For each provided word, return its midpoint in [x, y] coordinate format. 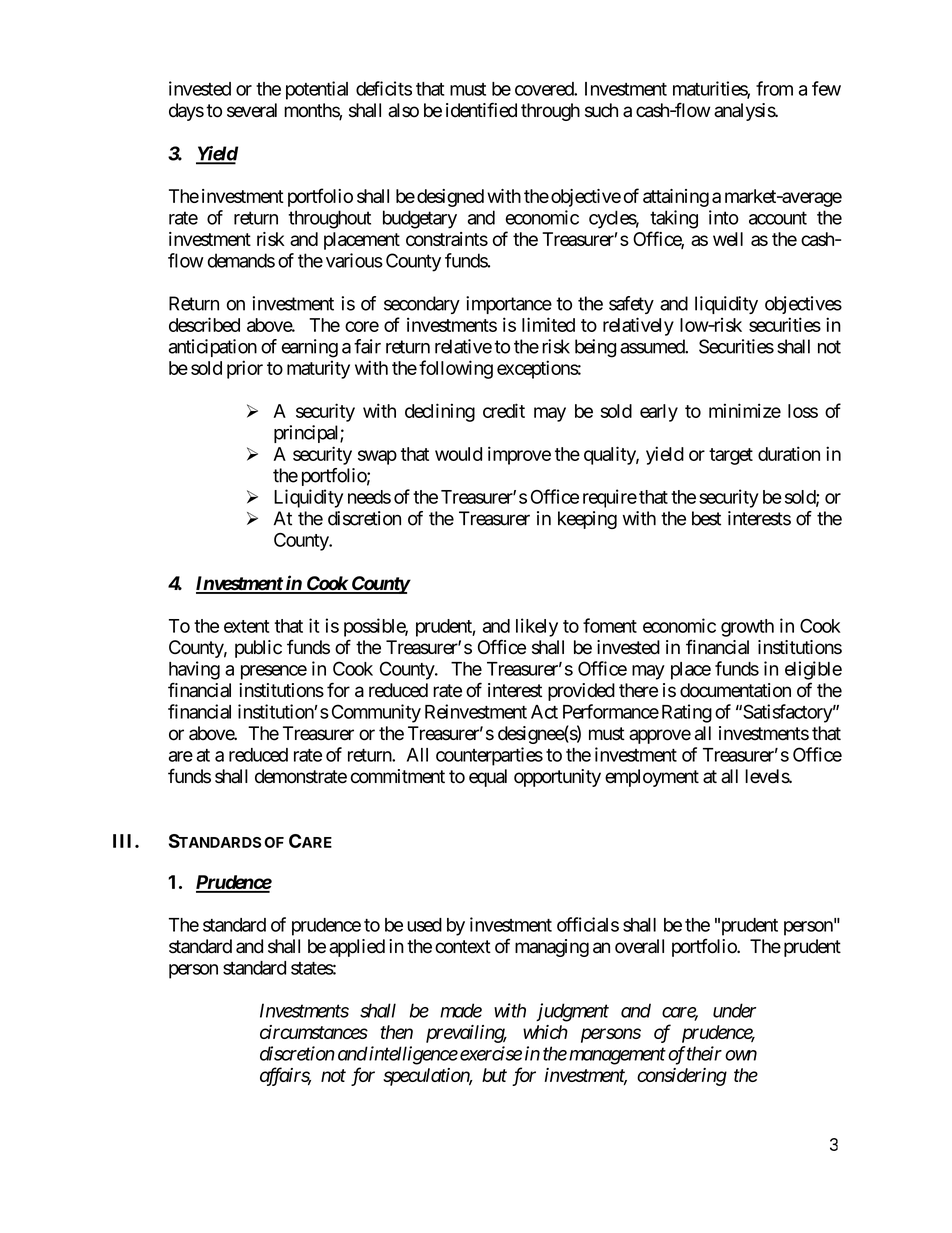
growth [747, 628]
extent [246, 626]
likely [537, 627]
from [774, 88]
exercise [491, 1053]
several [252, 110]
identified [481, 110]
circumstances [314, 1032]
